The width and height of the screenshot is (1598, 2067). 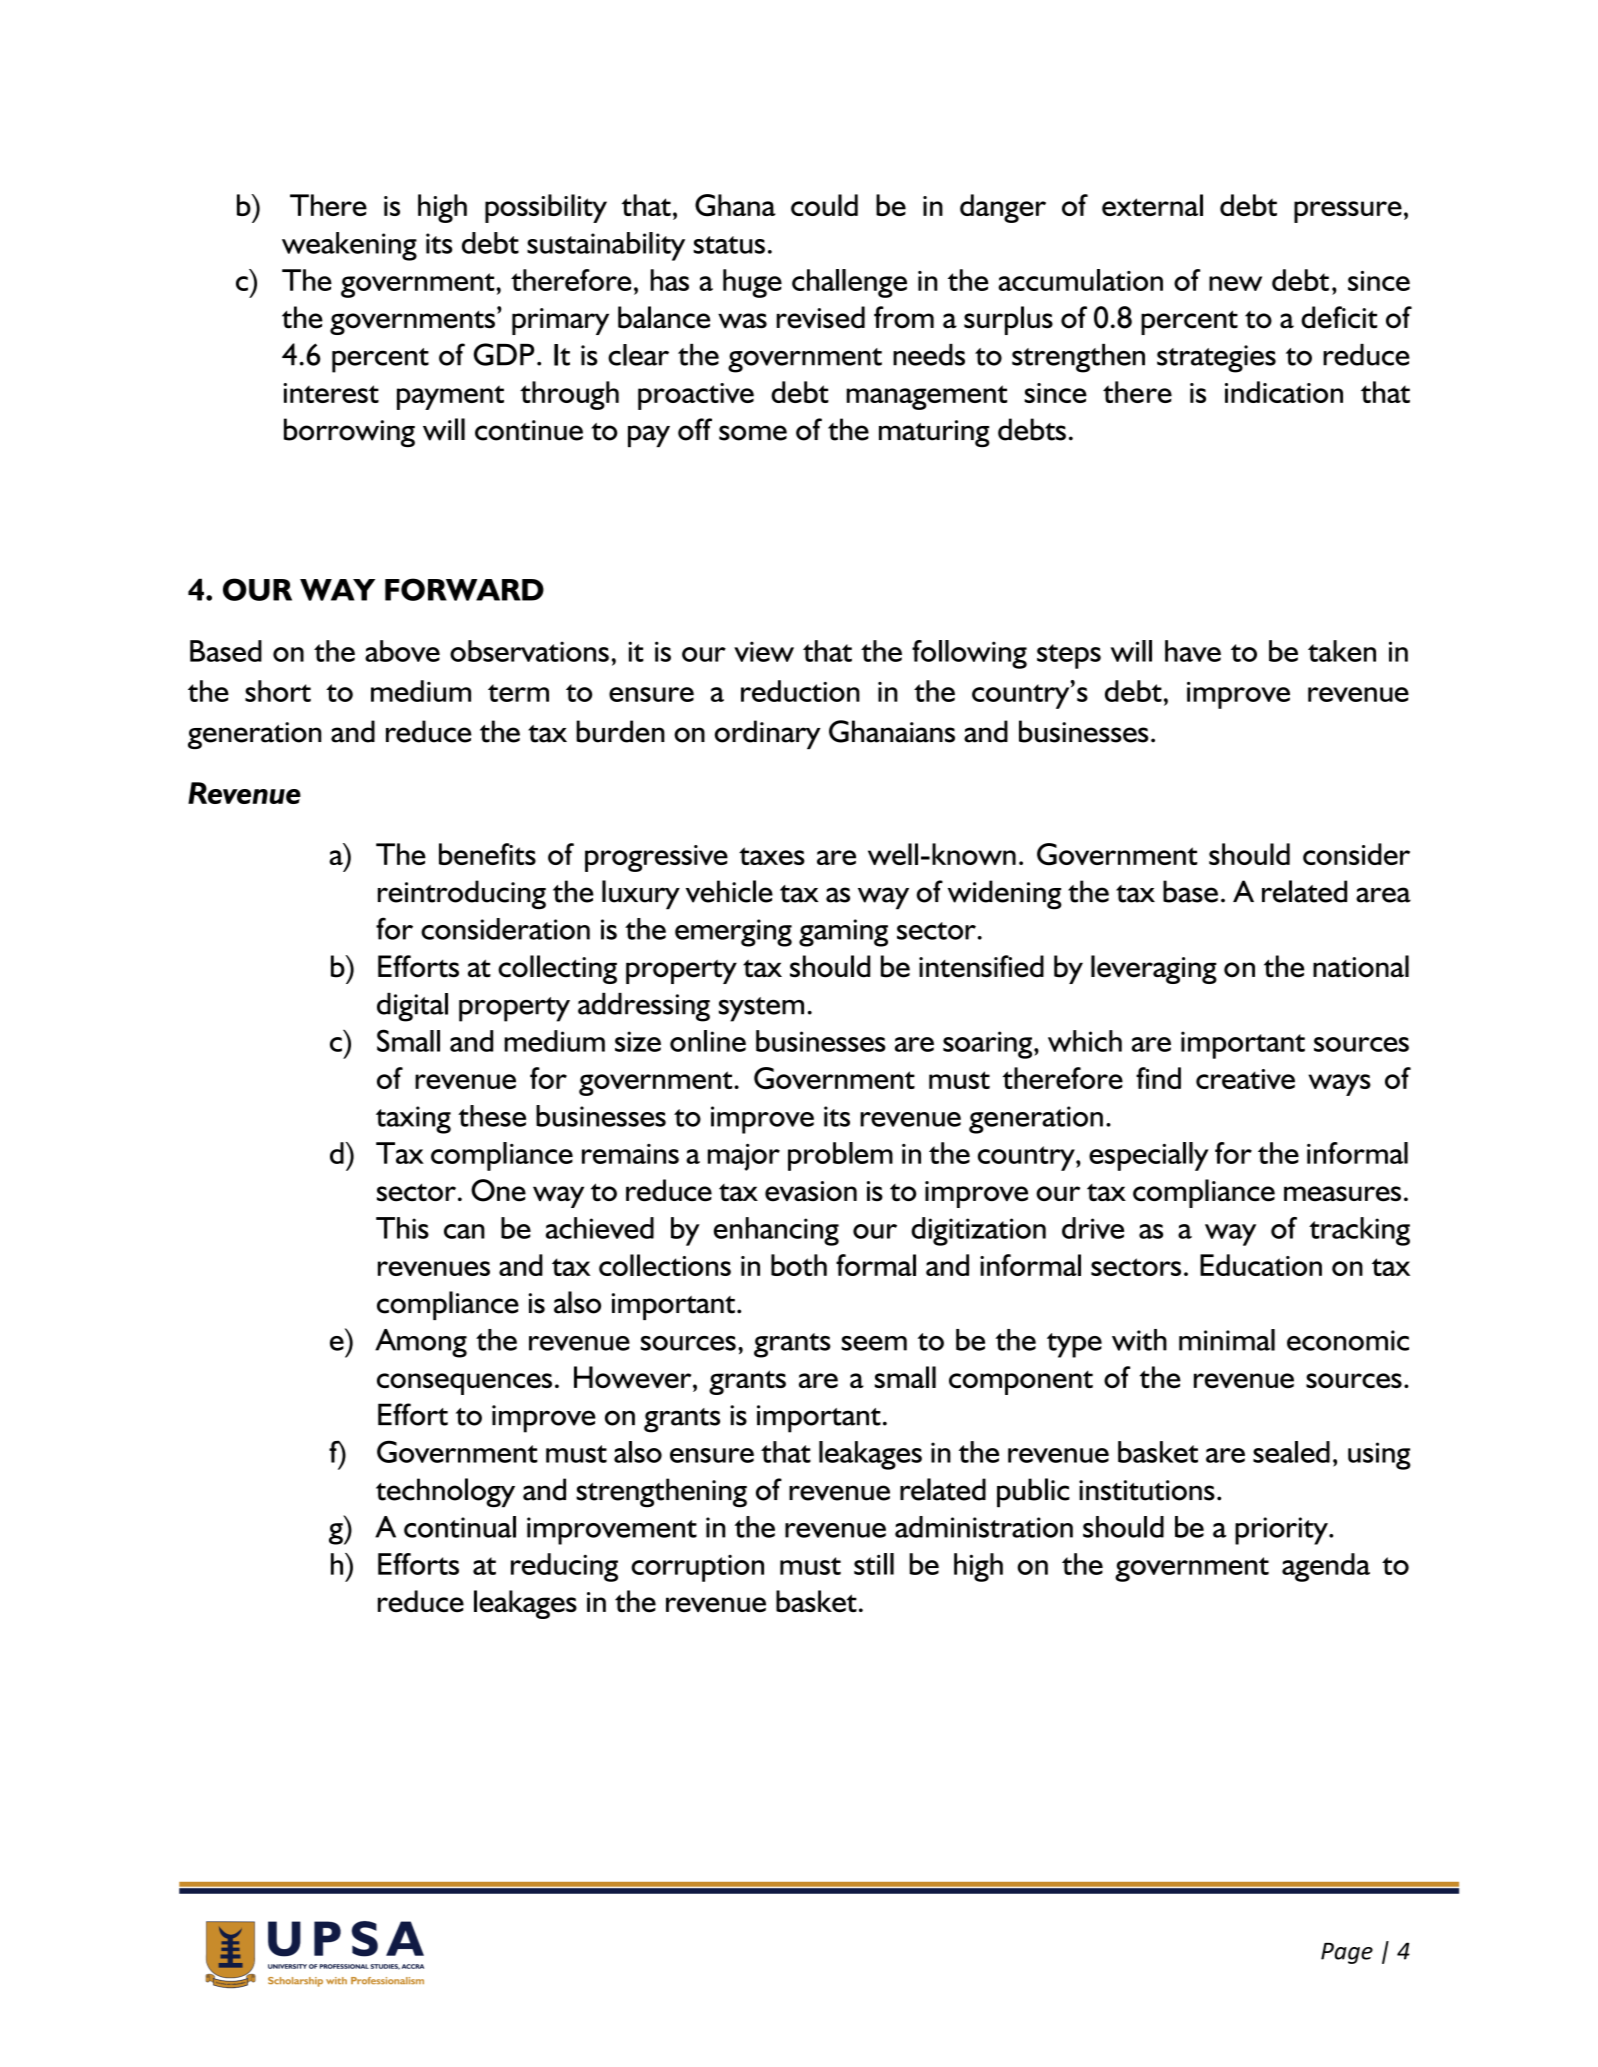 I want to click on priority, so click(x=1282, y=1531).
